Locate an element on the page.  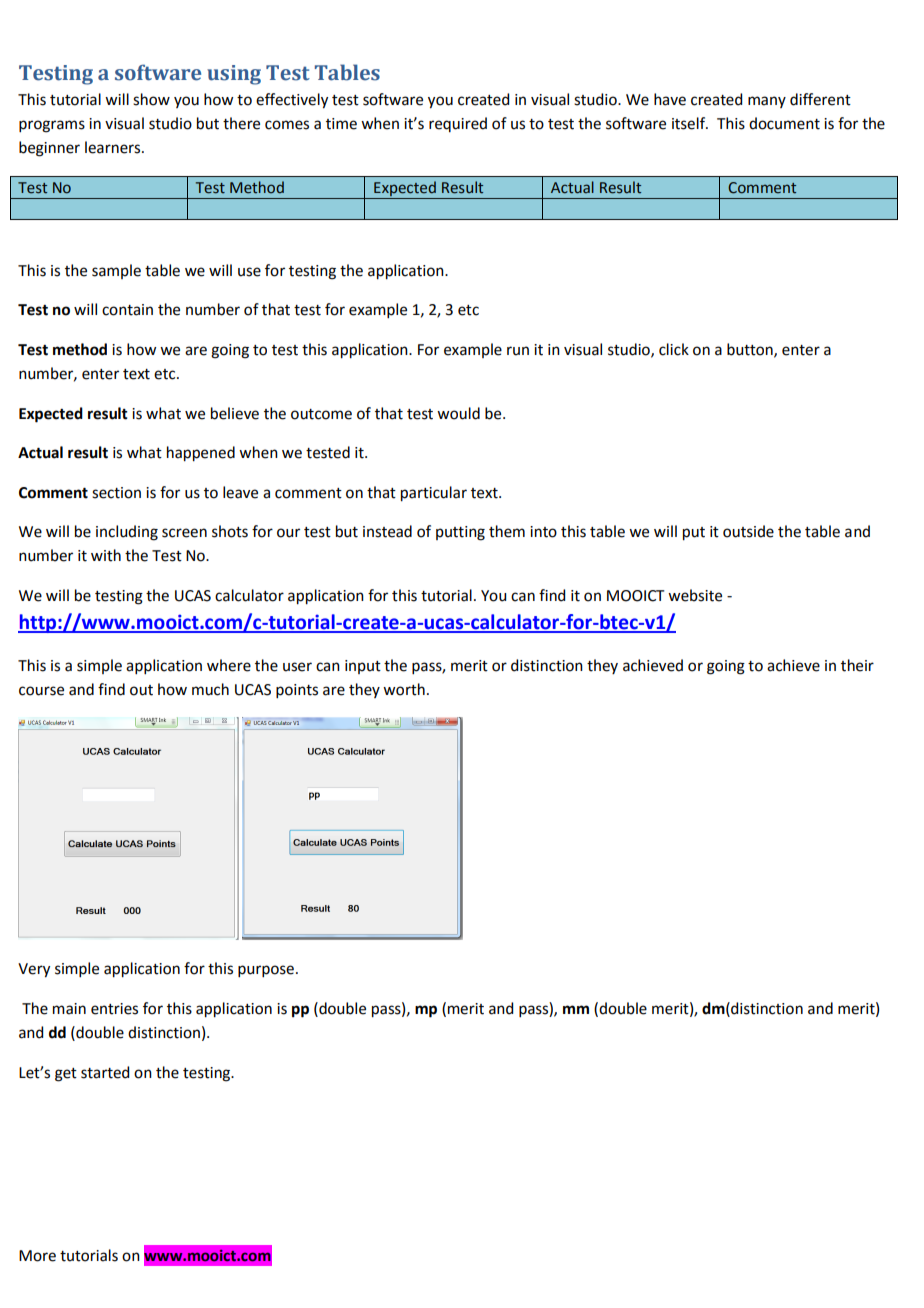
More is located at coordinates (37, 1256).
